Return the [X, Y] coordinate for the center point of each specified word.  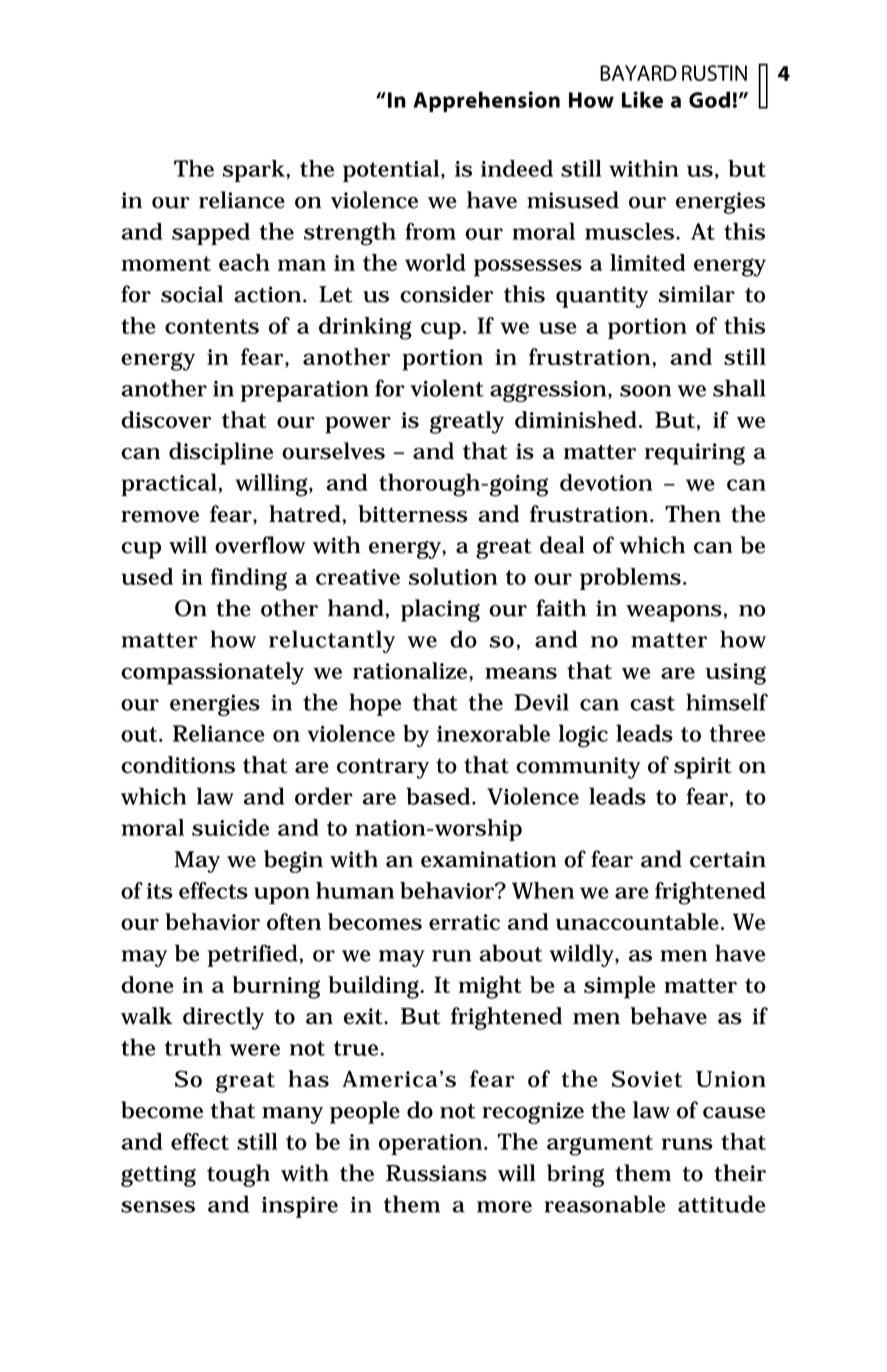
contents [212, 326]
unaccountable [639, 921]
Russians [436, 1173]
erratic [464, 922]
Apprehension [486, 101]
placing [440, 610]
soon [645, 391]
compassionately [212, 673]
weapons [674, 613]
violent [447, 388]
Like [642, 99]
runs [687, 1144]
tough [238, 1175]
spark [255, 171]
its [160, 891]
